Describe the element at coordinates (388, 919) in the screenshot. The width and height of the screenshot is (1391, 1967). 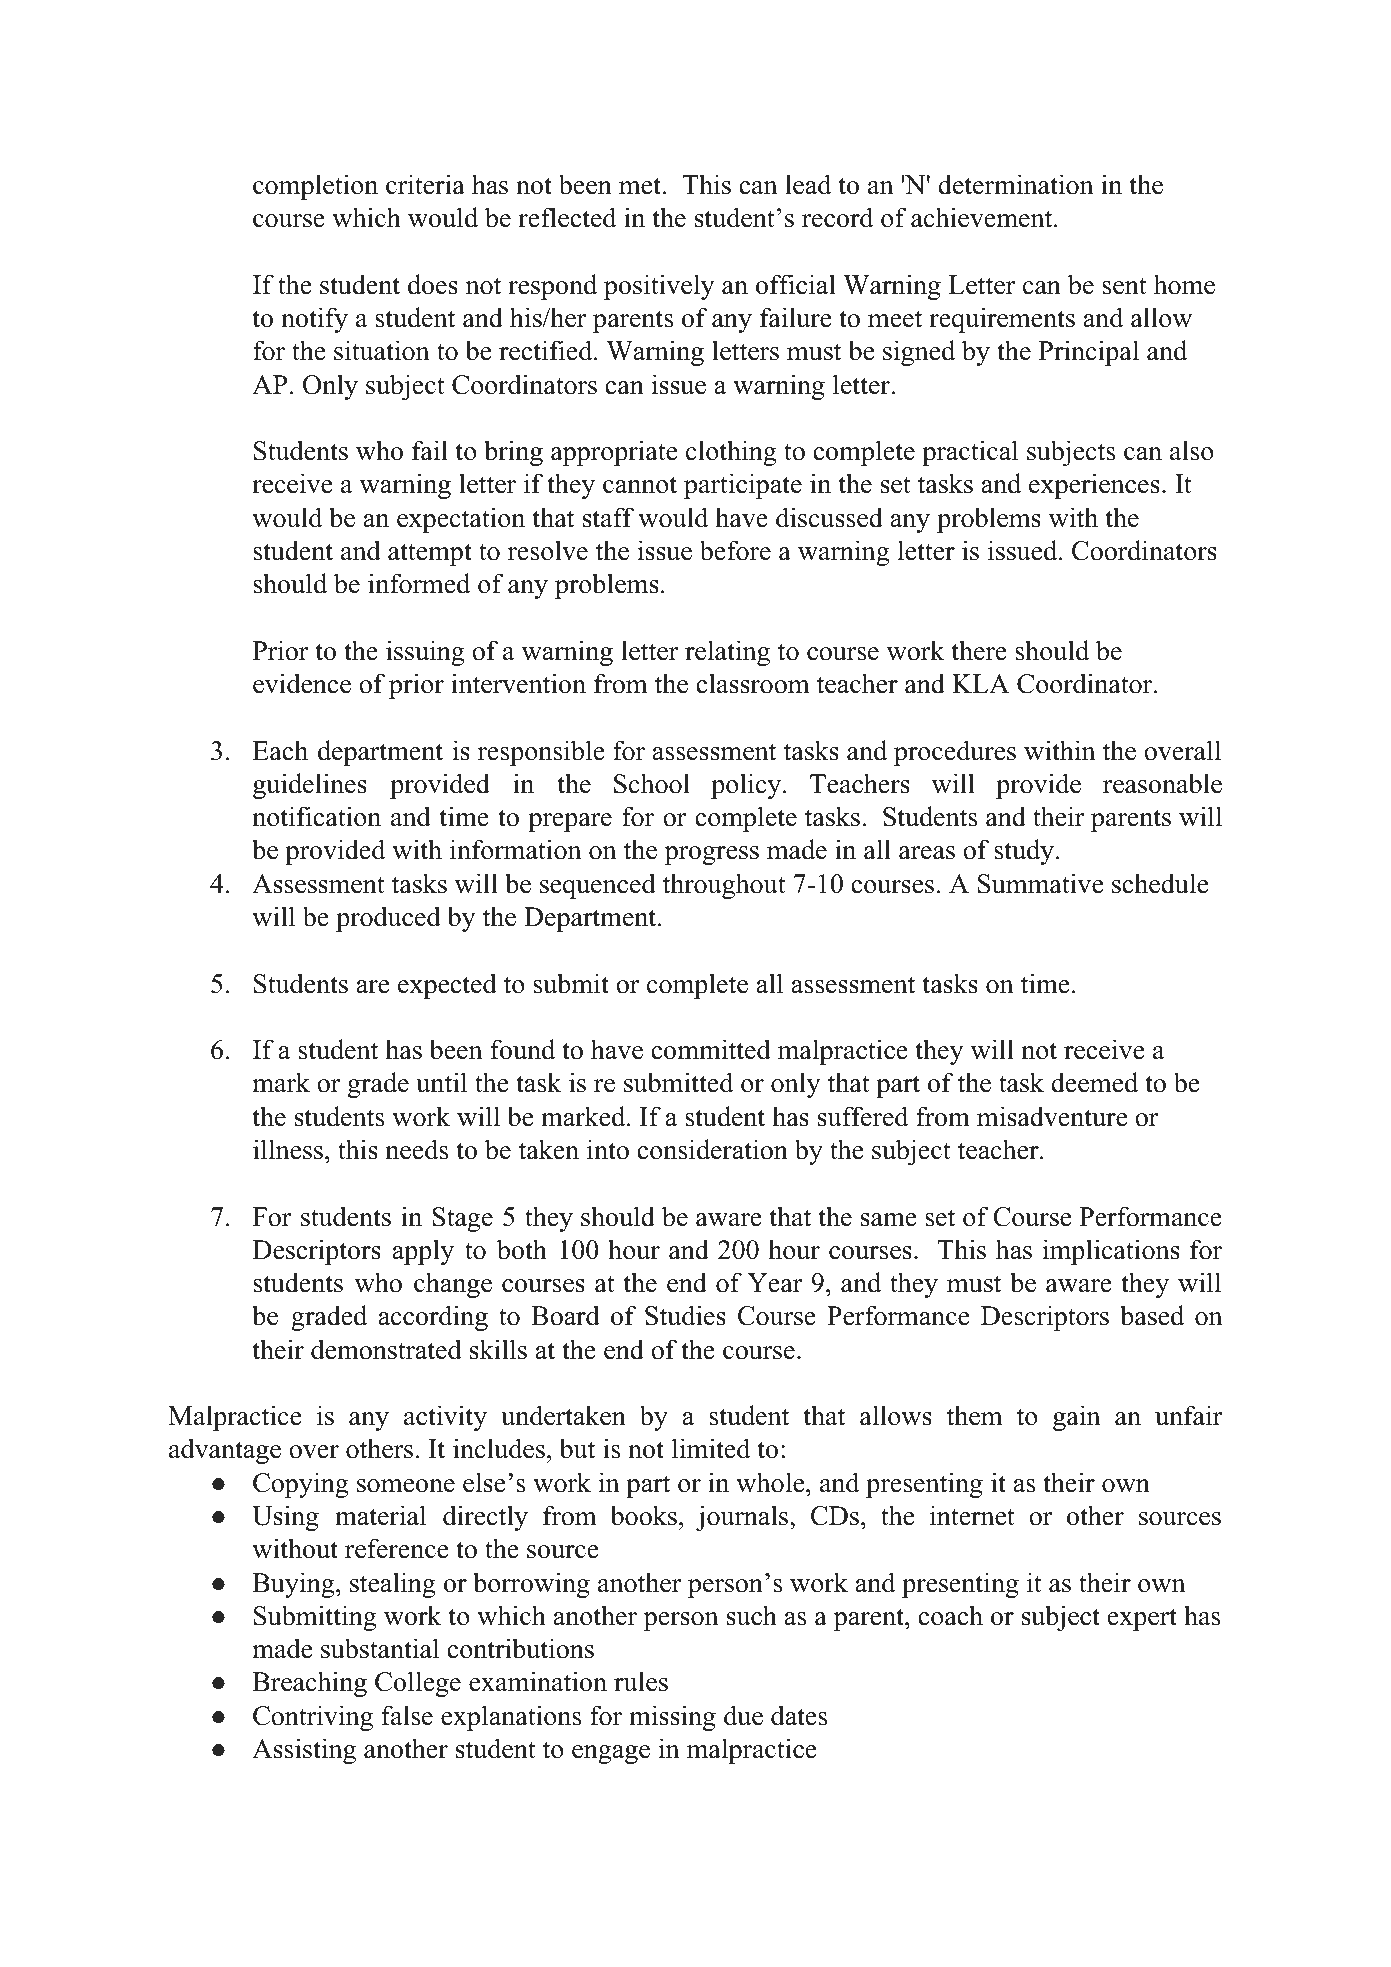
I see `produced` at that location.
